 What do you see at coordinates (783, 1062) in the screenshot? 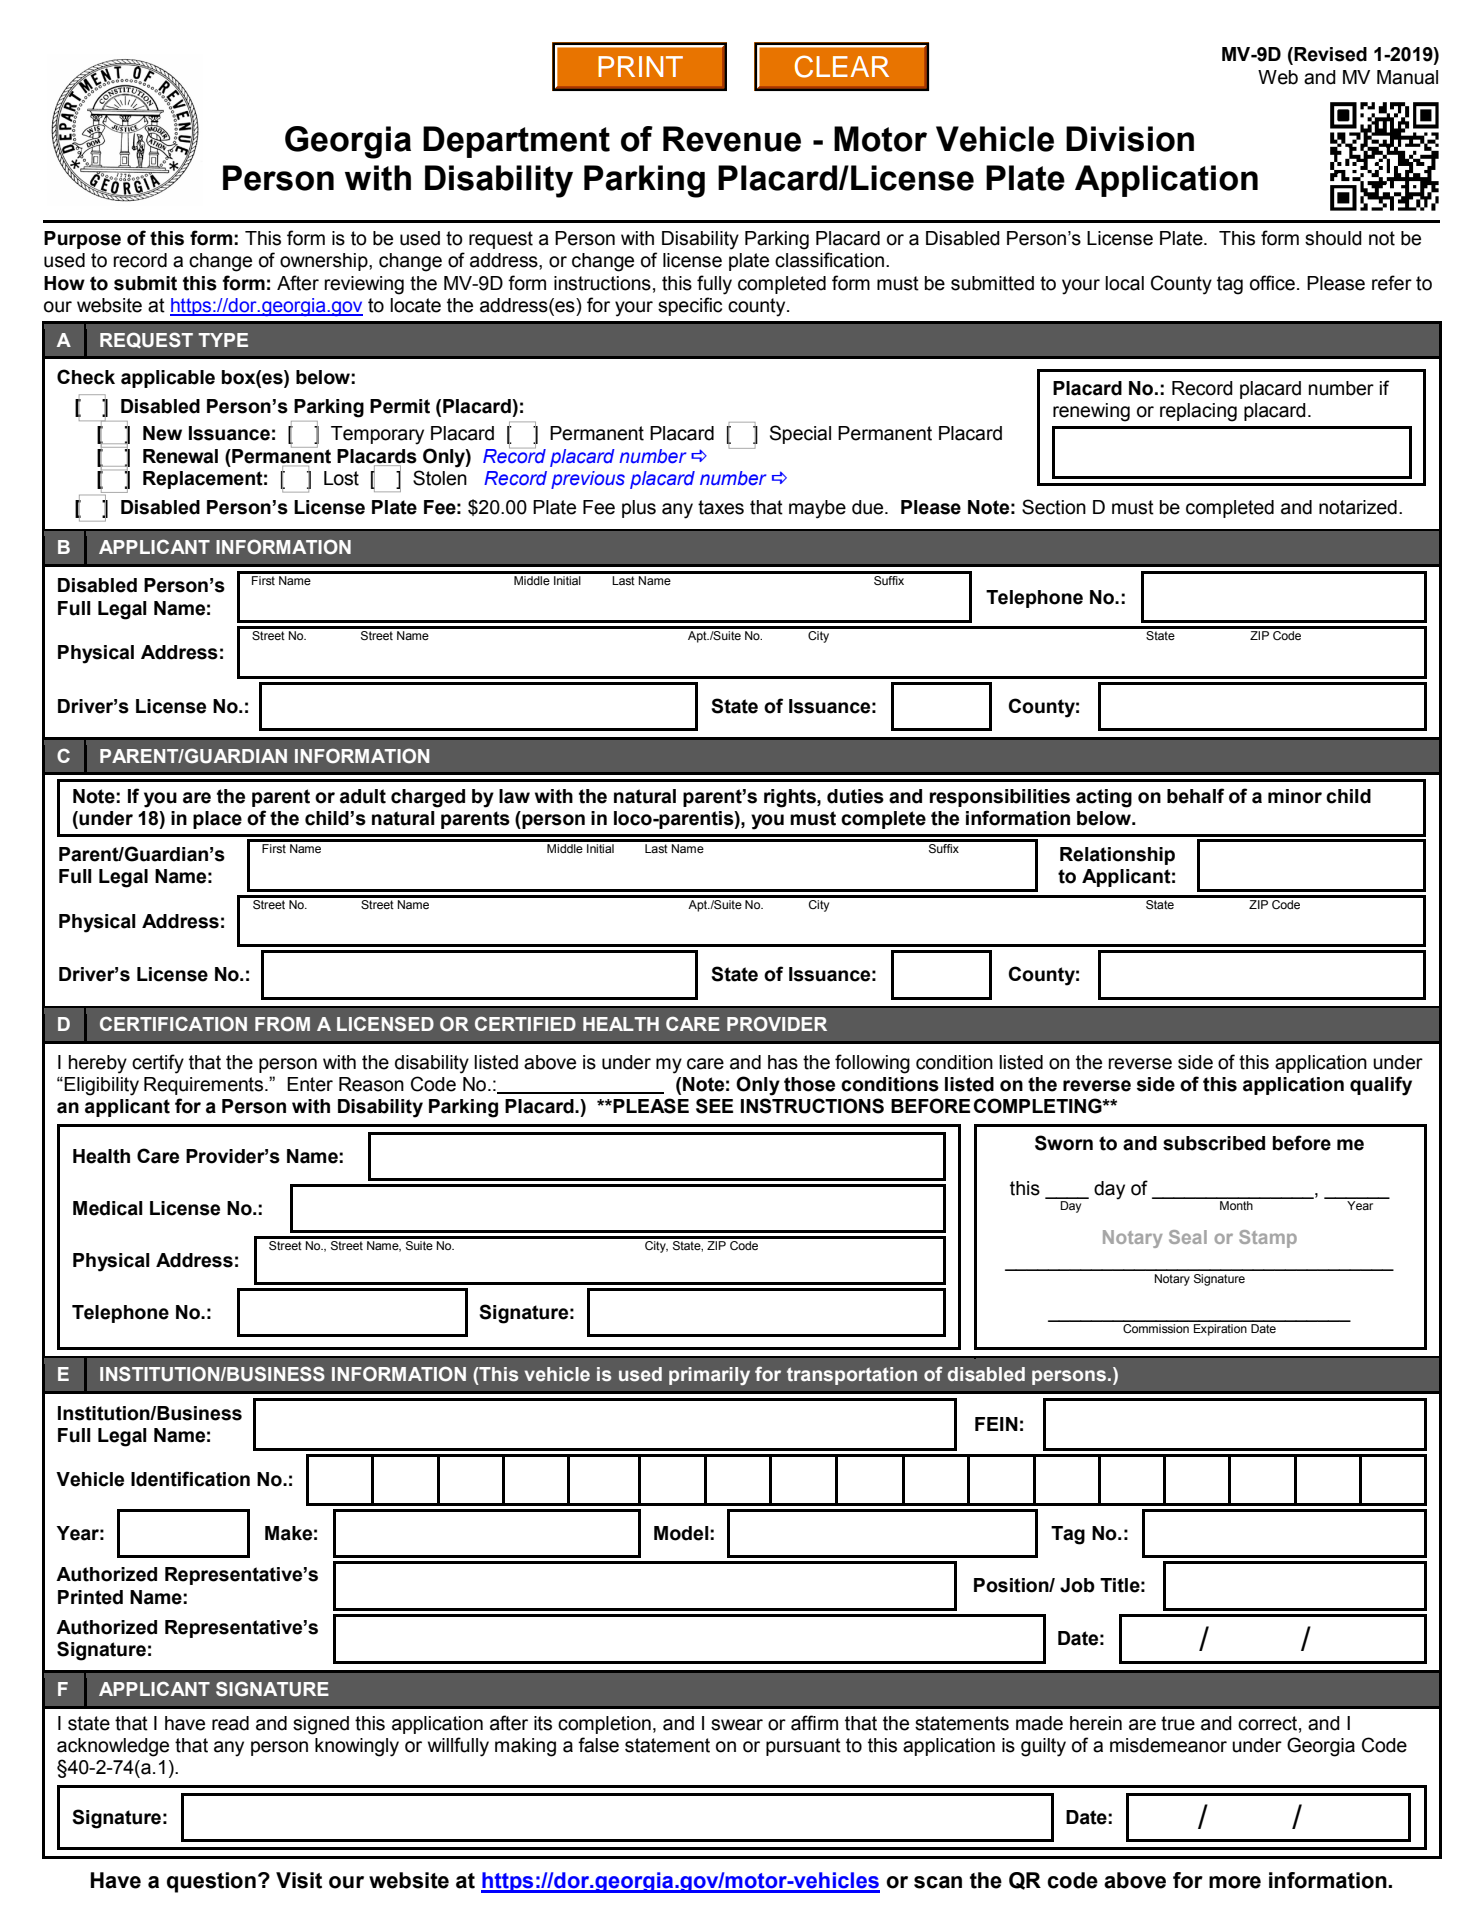
I see `has` at bounding box center [783, 1062].
